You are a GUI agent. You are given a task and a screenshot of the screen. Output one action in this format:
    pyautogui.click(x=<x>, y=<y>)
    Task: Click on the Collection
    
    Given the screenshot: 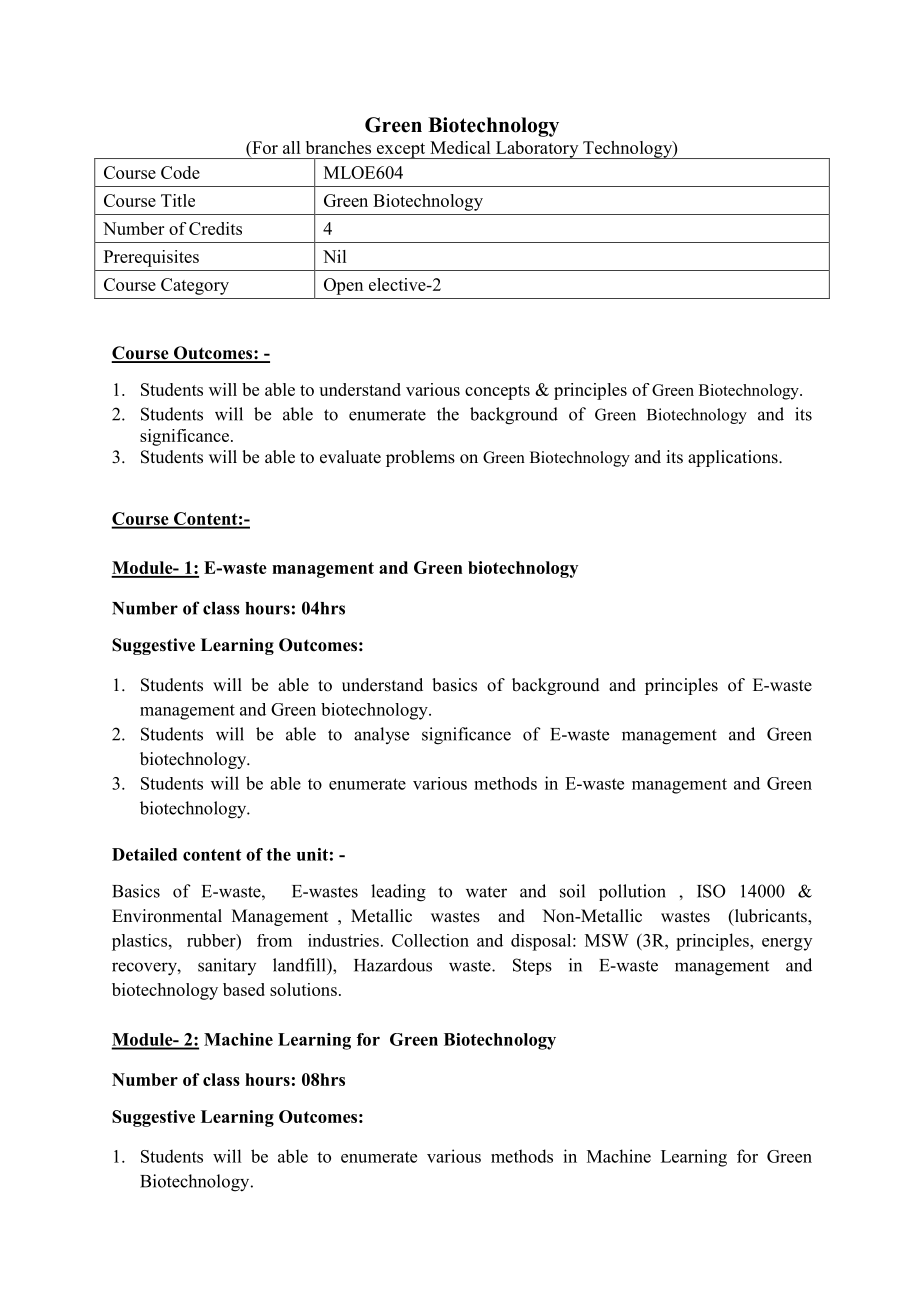 What is the action you would take?
    pyautogui.click(x=430, y=940)
